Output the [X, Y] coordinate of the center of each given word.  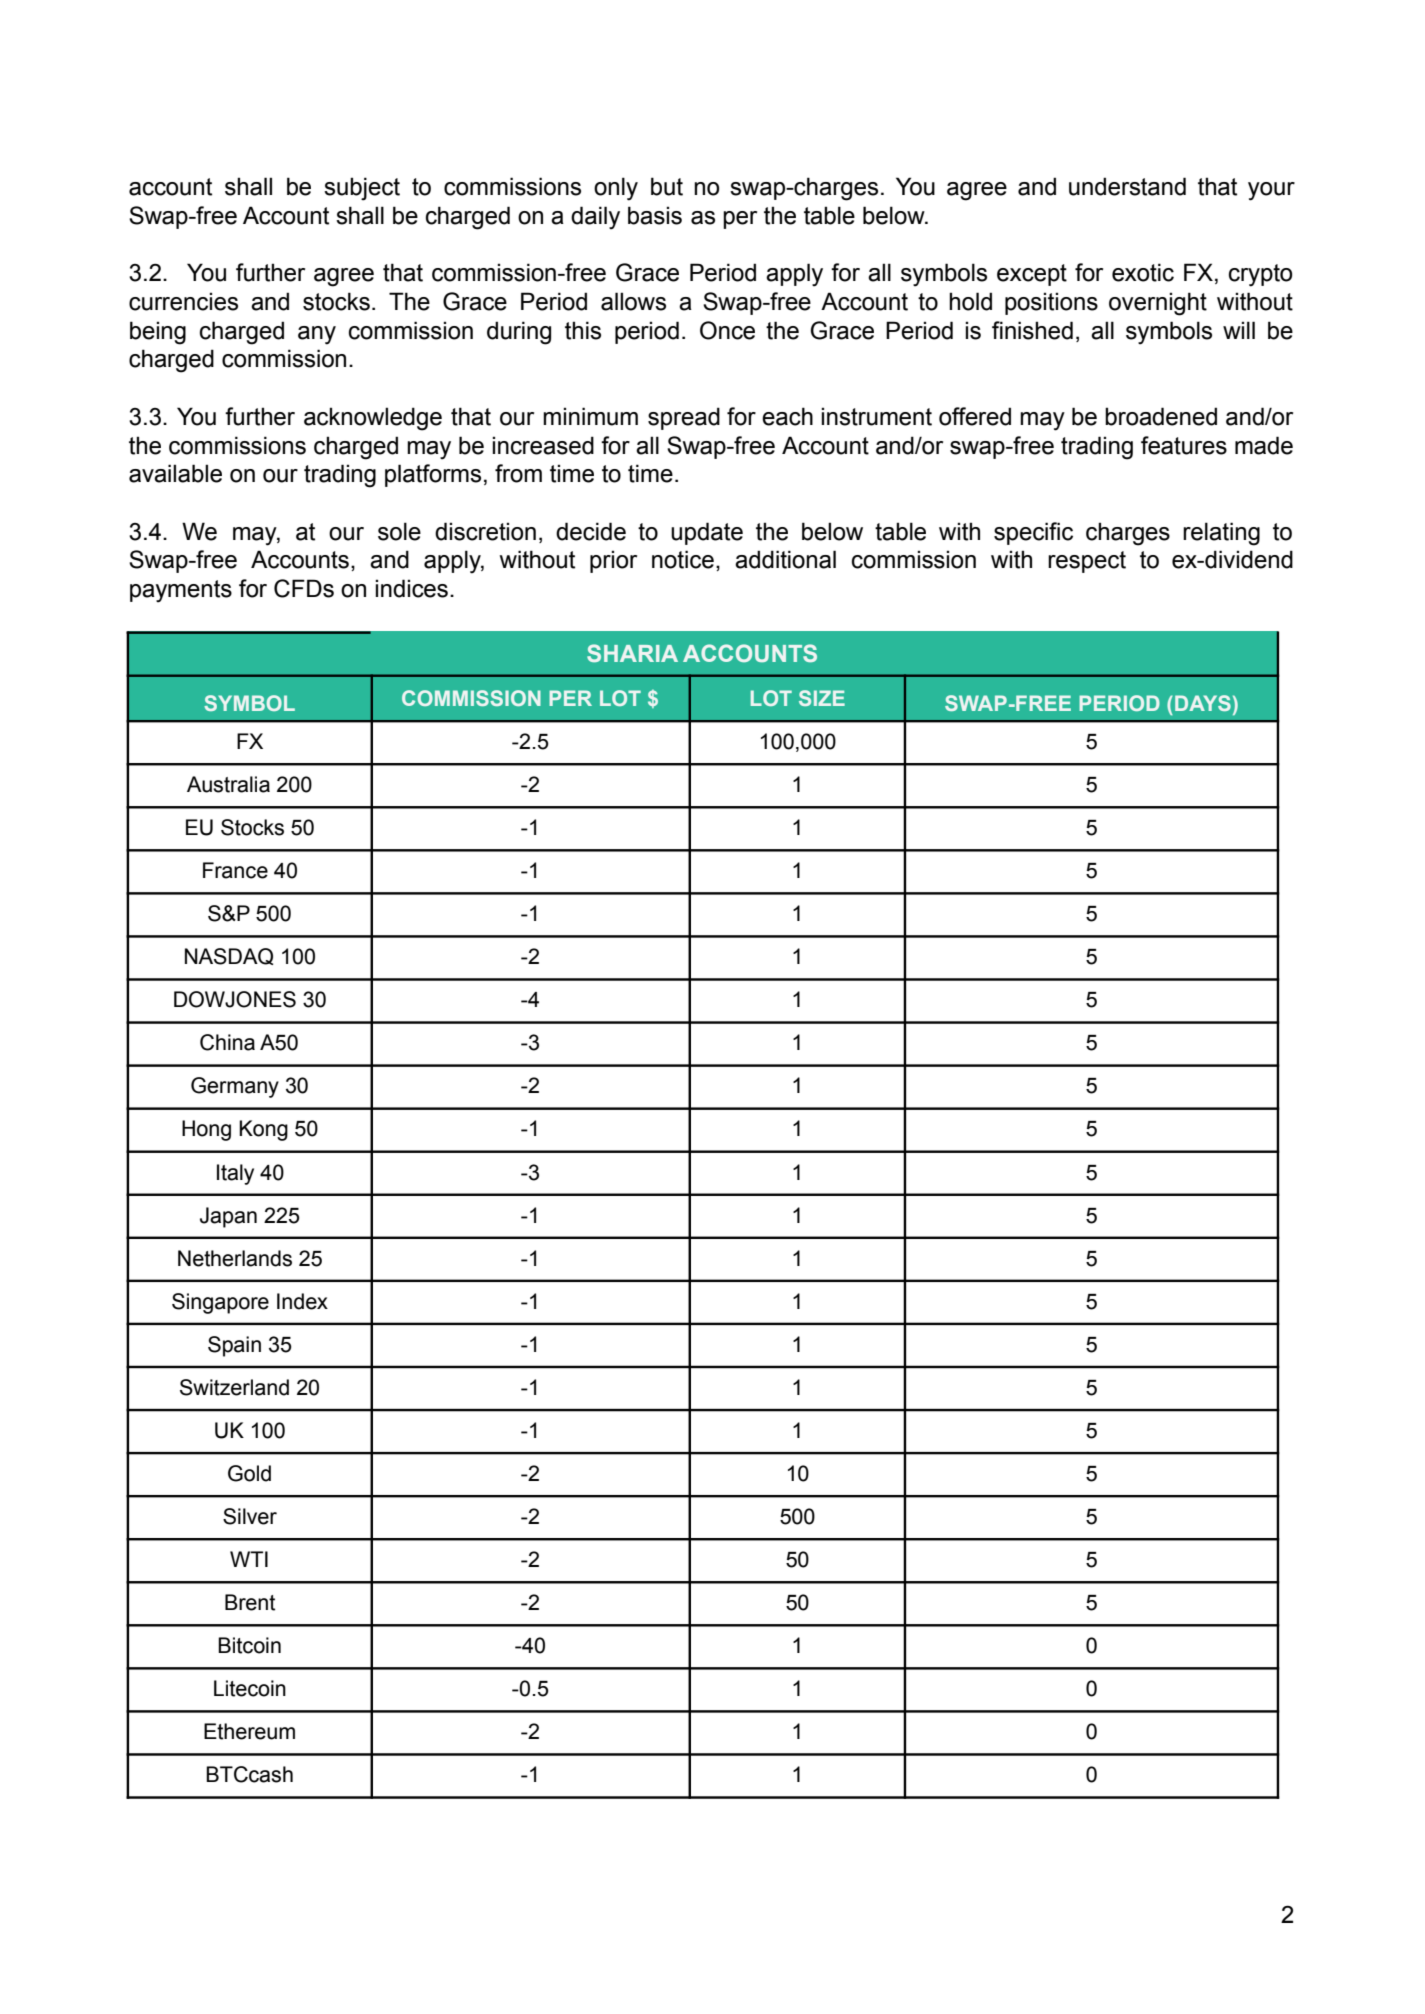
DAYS [1203, 703]
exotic [1143, 272]
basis [655, 215]
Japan [228, 1217]
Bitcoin [249, 1645]
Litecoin [250, 1688]
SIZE [822, 698]
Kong [263, 1130]
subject [362, 189]
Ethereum [249, 1731]
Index [302, 1301]
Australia [228, 784]
